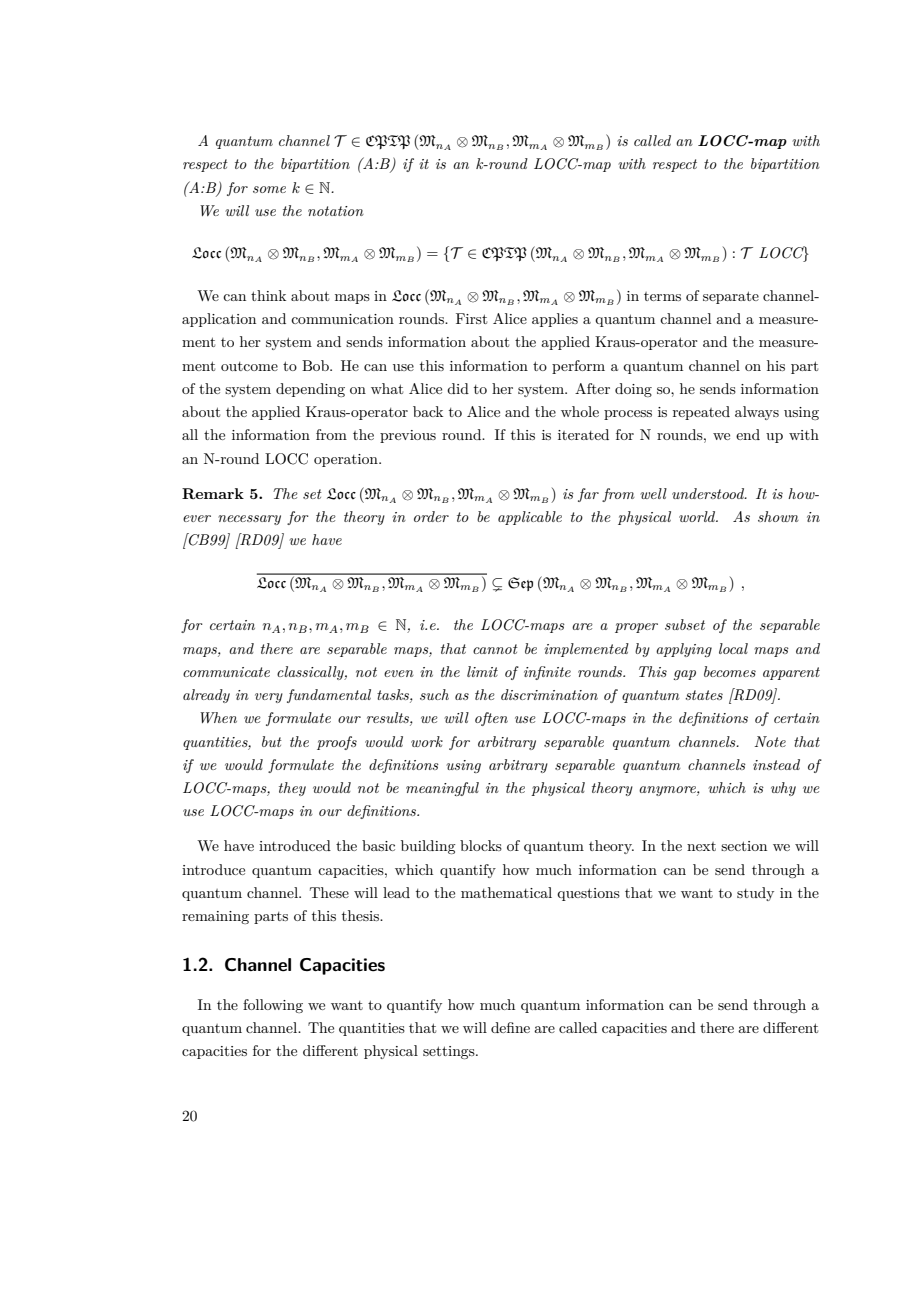 The image size is (924, 1308). I want to click on did, so click(458, 388).
